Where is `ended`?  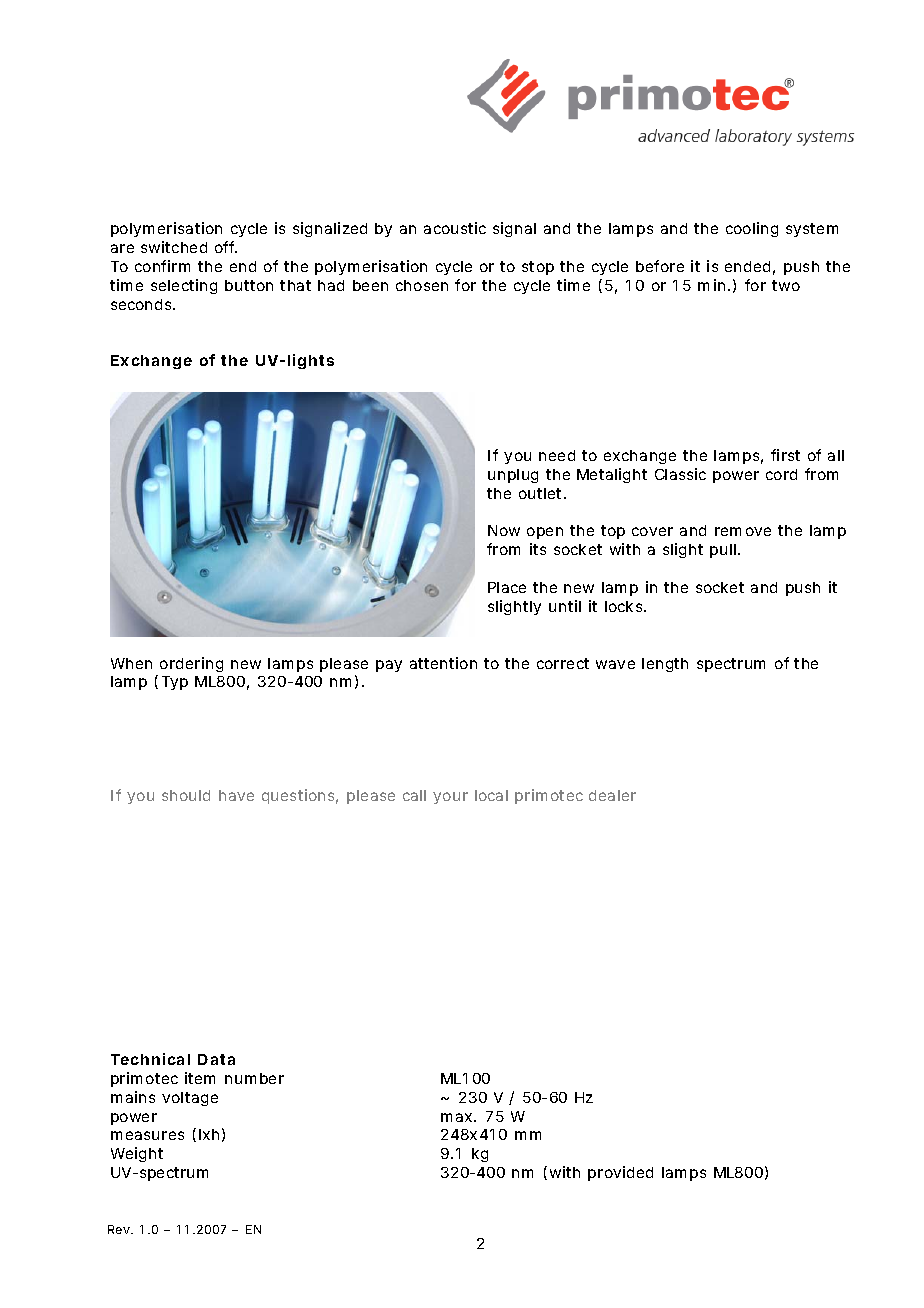
ended is located at coordinates (747, 266).
